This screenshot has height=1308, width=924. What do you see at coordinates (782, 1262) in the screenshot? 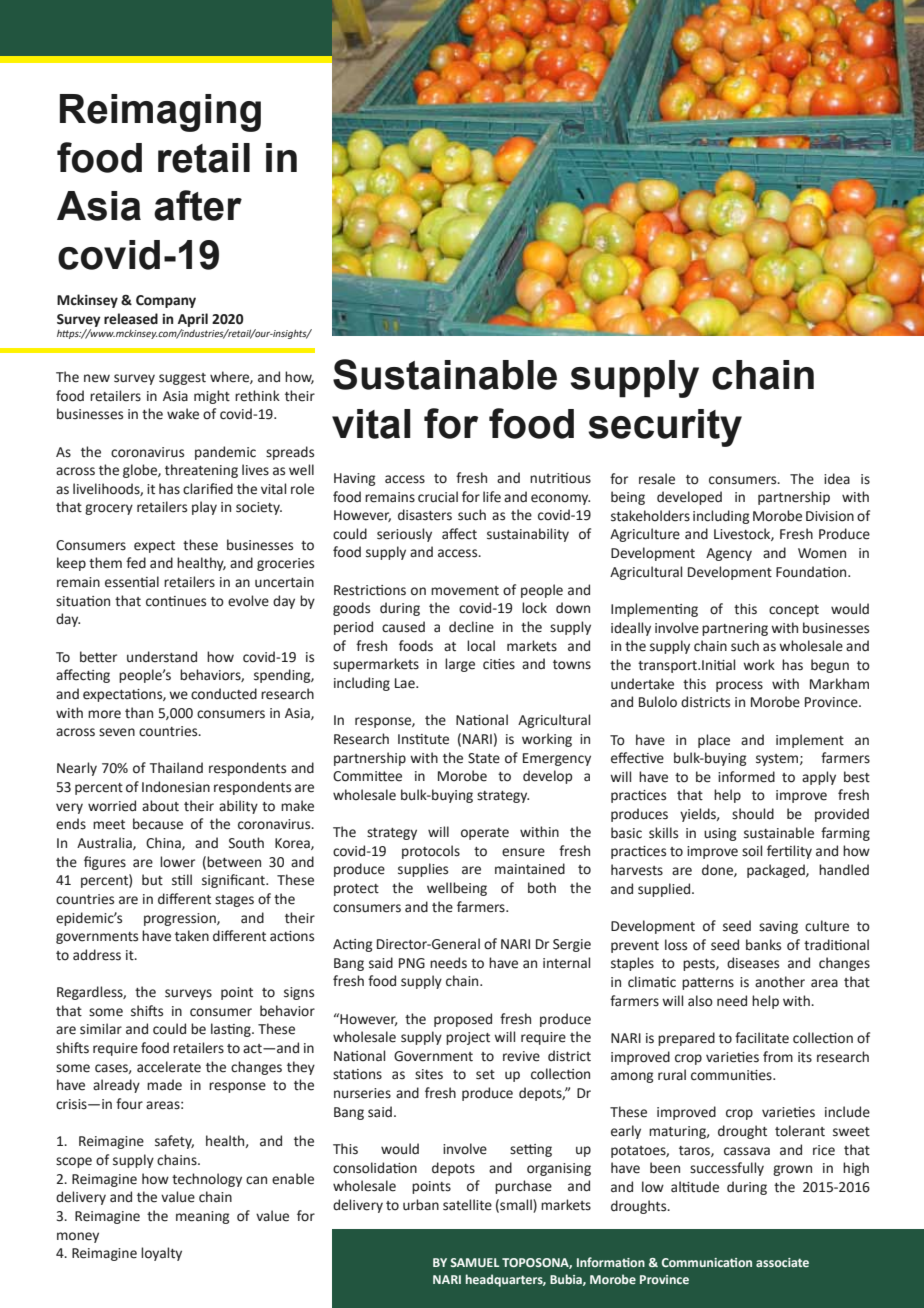
I see `associate` at bounding box center [782, 1262].
